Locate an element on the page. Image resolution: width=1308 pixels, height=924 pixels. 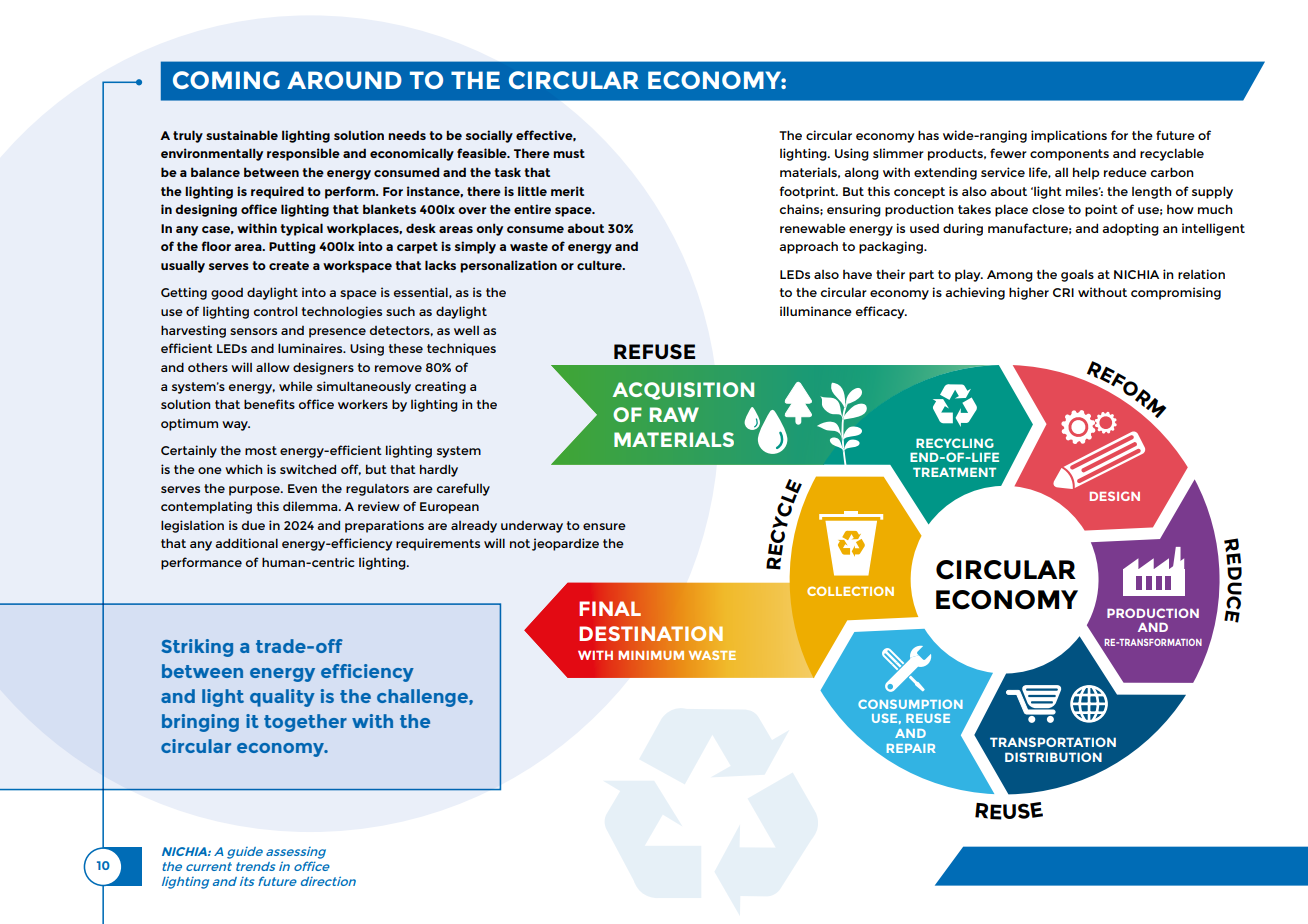
RECYCLING is located at coordinates (955, 443).
